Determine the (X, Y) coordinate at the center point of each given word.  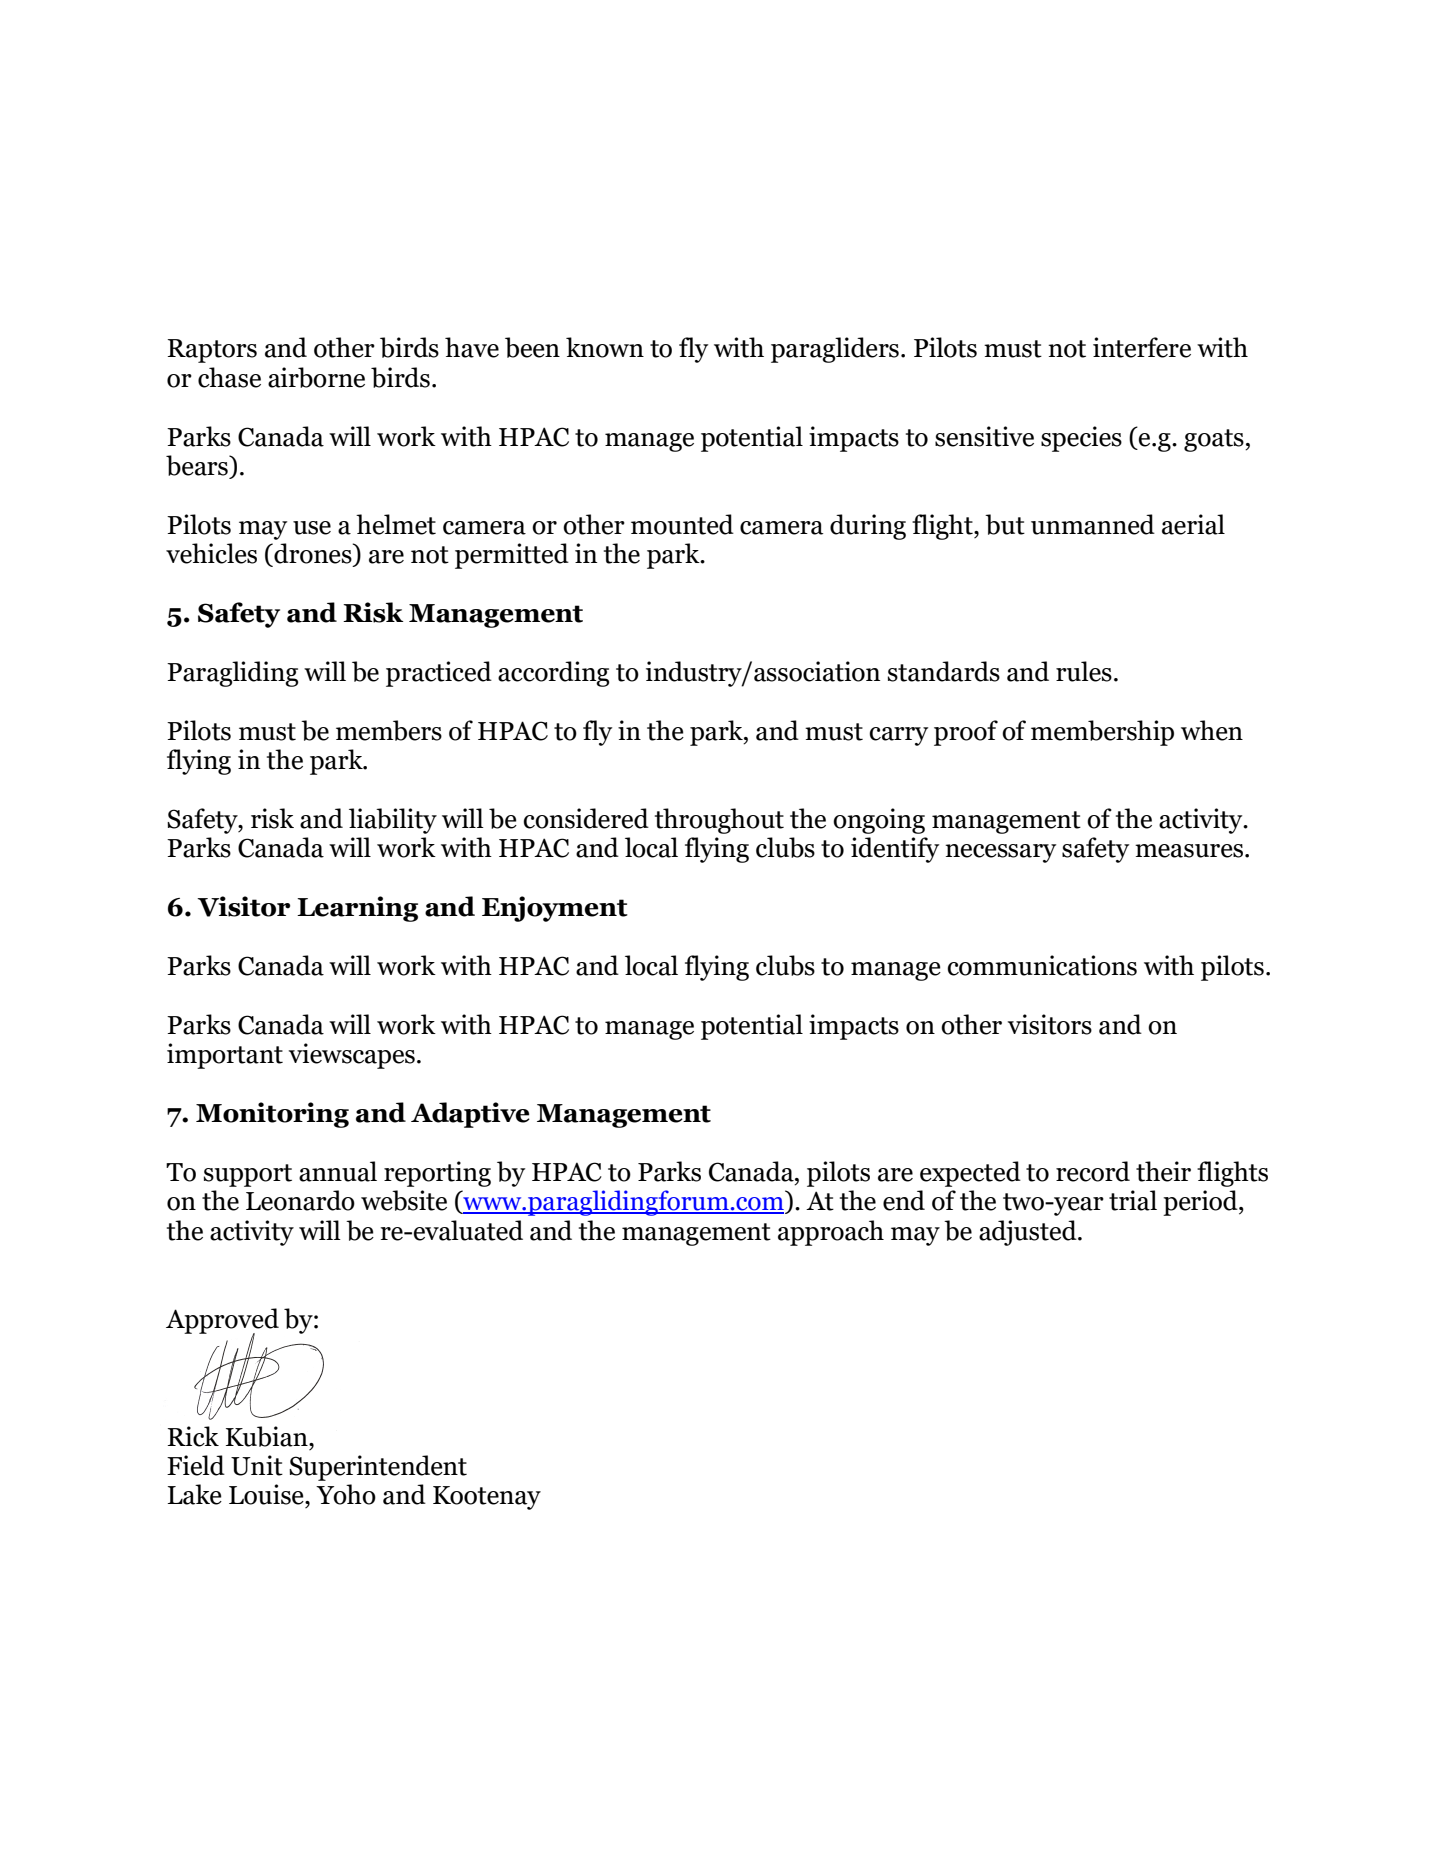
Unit (257, 1465)
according (553, 674)
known (605, 347)
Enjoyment (555, 909)
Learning (357, 909)
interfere (1142, 347)
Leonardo (300, 1200)
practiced (439, 674)
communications (1042, 965)
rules (1084, 671)
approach (831, 1233)
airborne (316, 377)
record (1093, 1171)
